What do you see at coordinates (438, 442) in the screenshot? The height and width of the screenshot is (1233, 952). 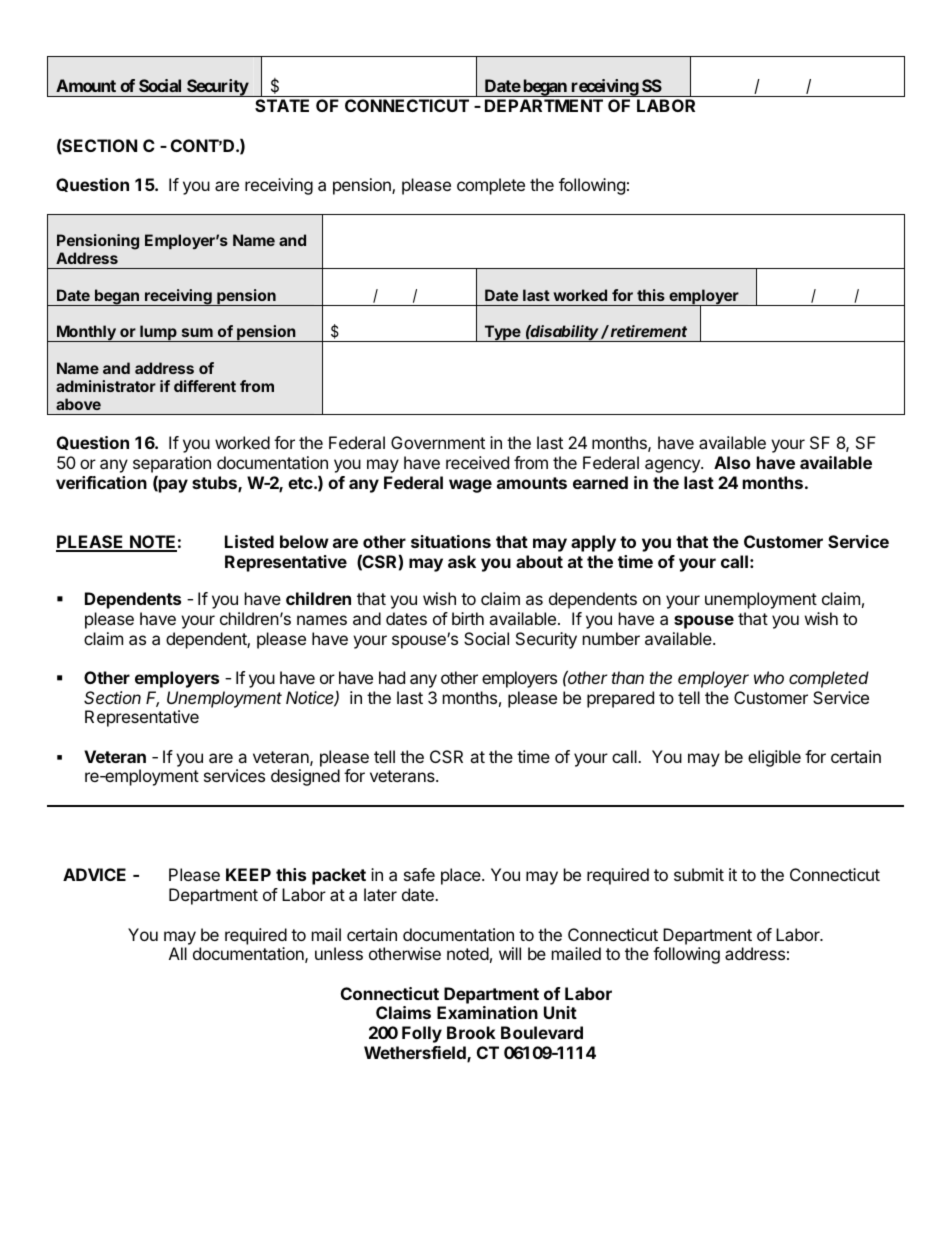 I see `Government` at bounding box center [438, 442].
